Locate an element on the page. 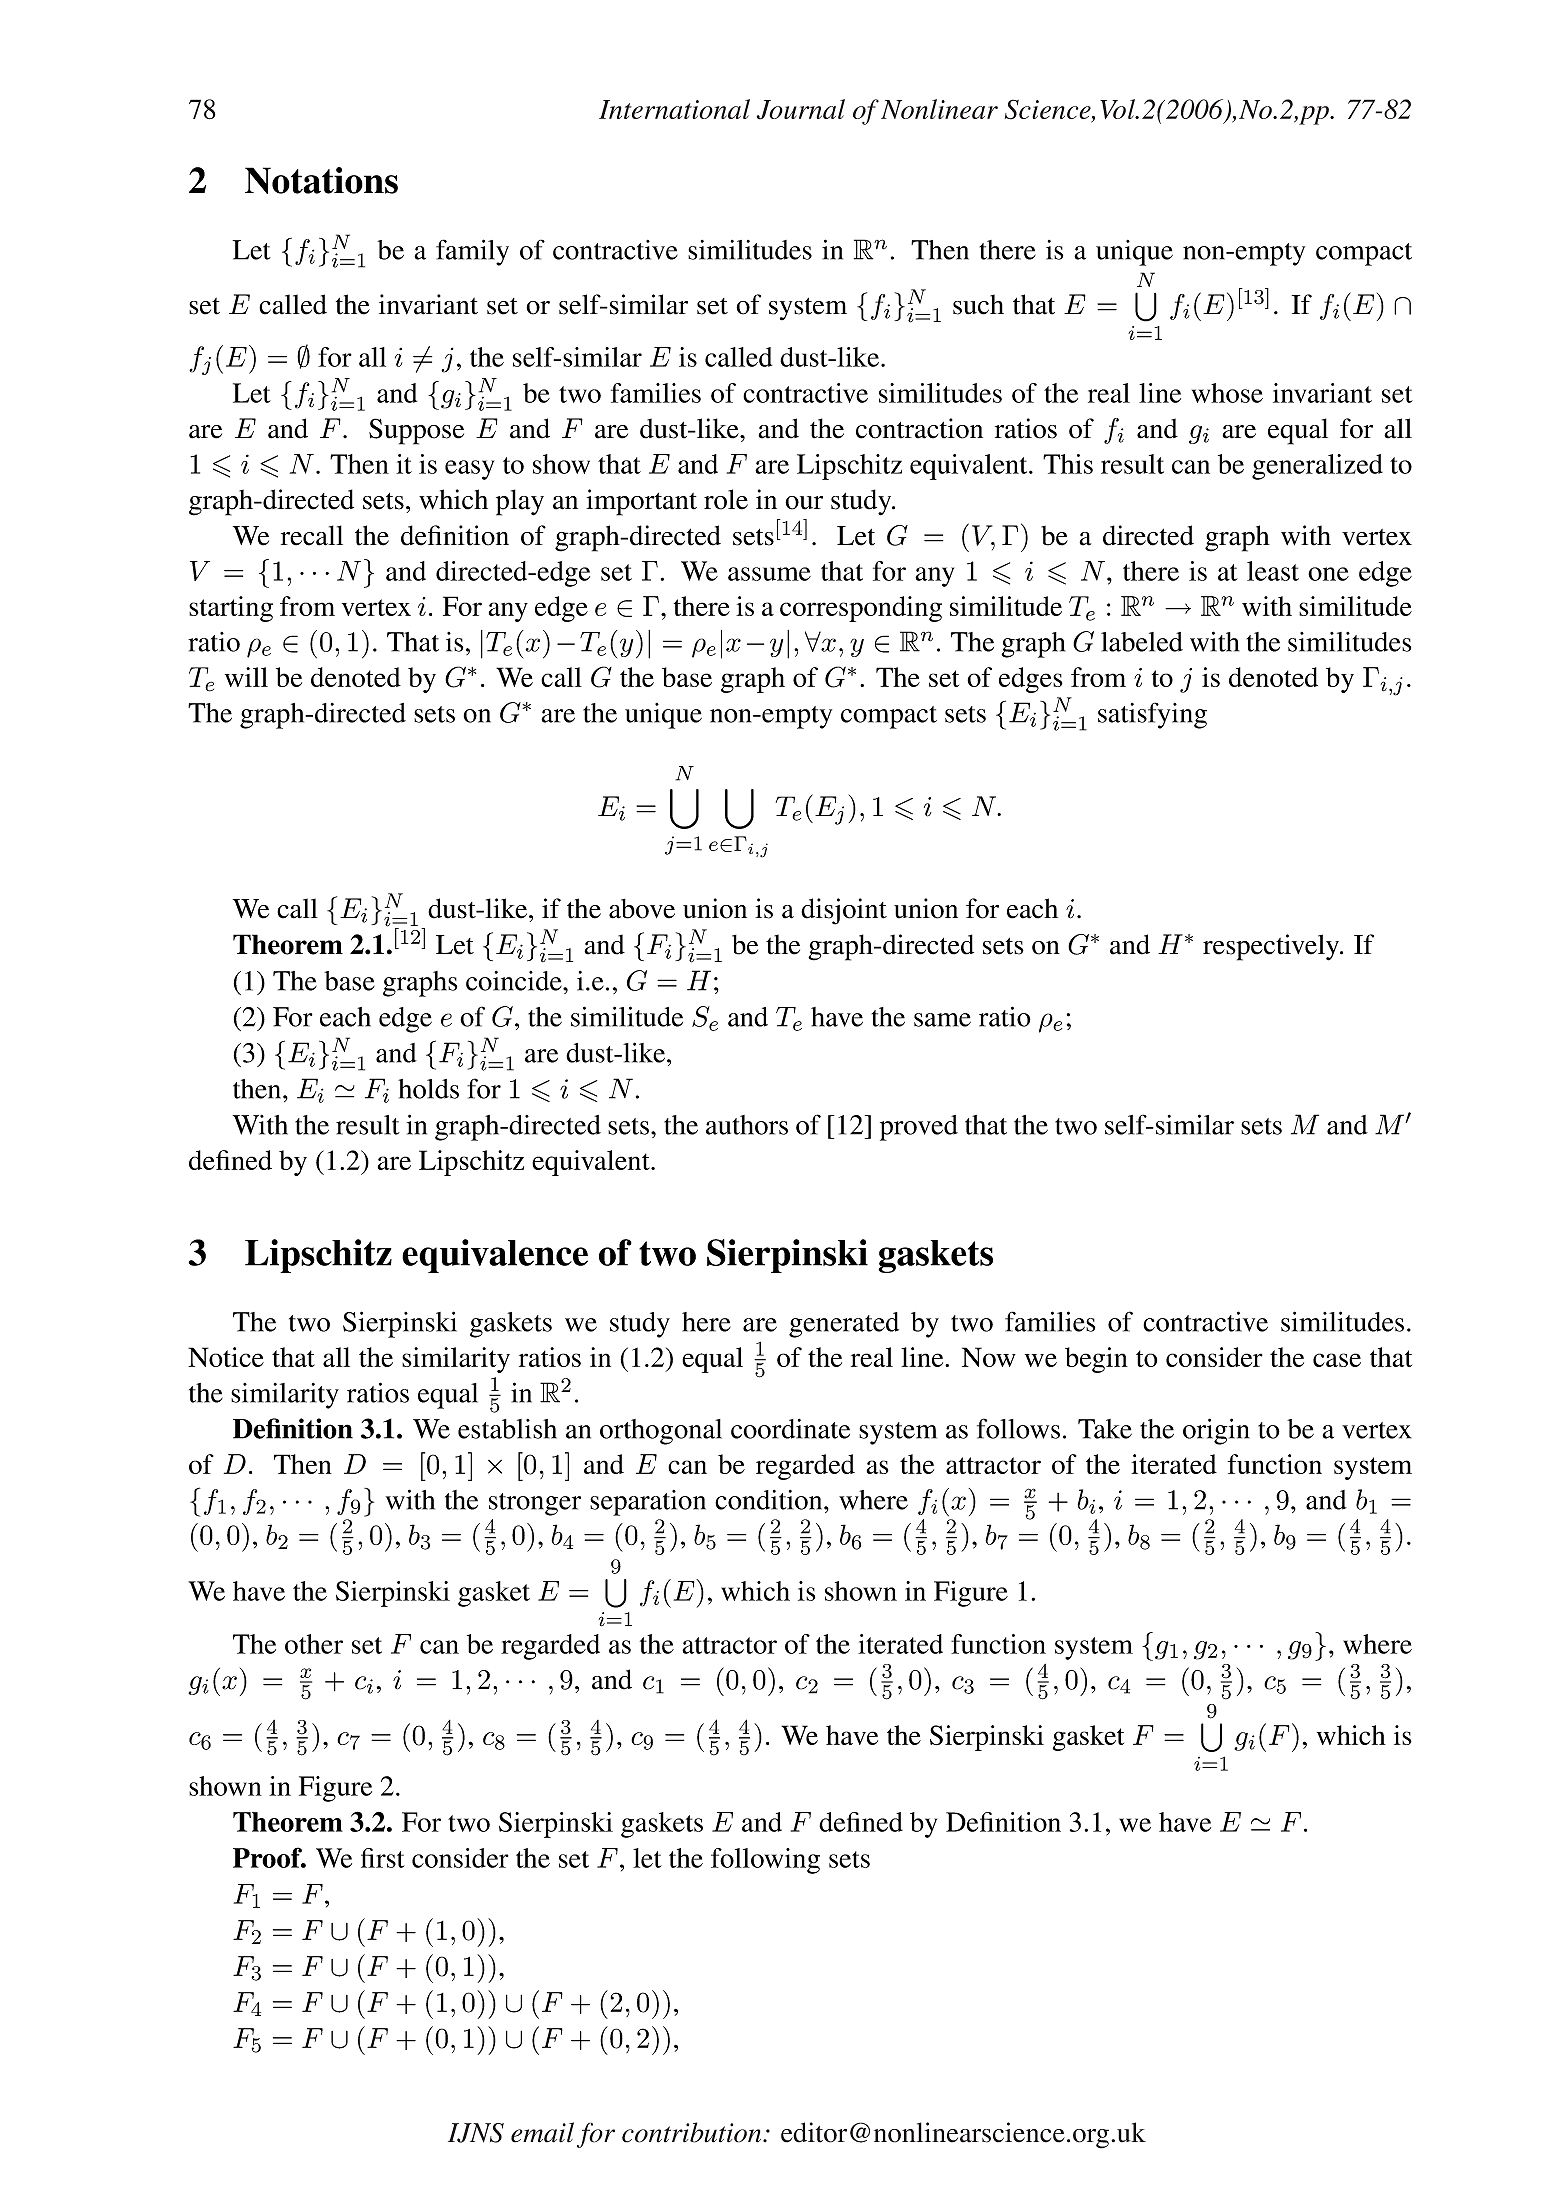 Image resolution: width=1557 pixels, height=2202 pixels. contribution is located at coordinates (693, 2132).
